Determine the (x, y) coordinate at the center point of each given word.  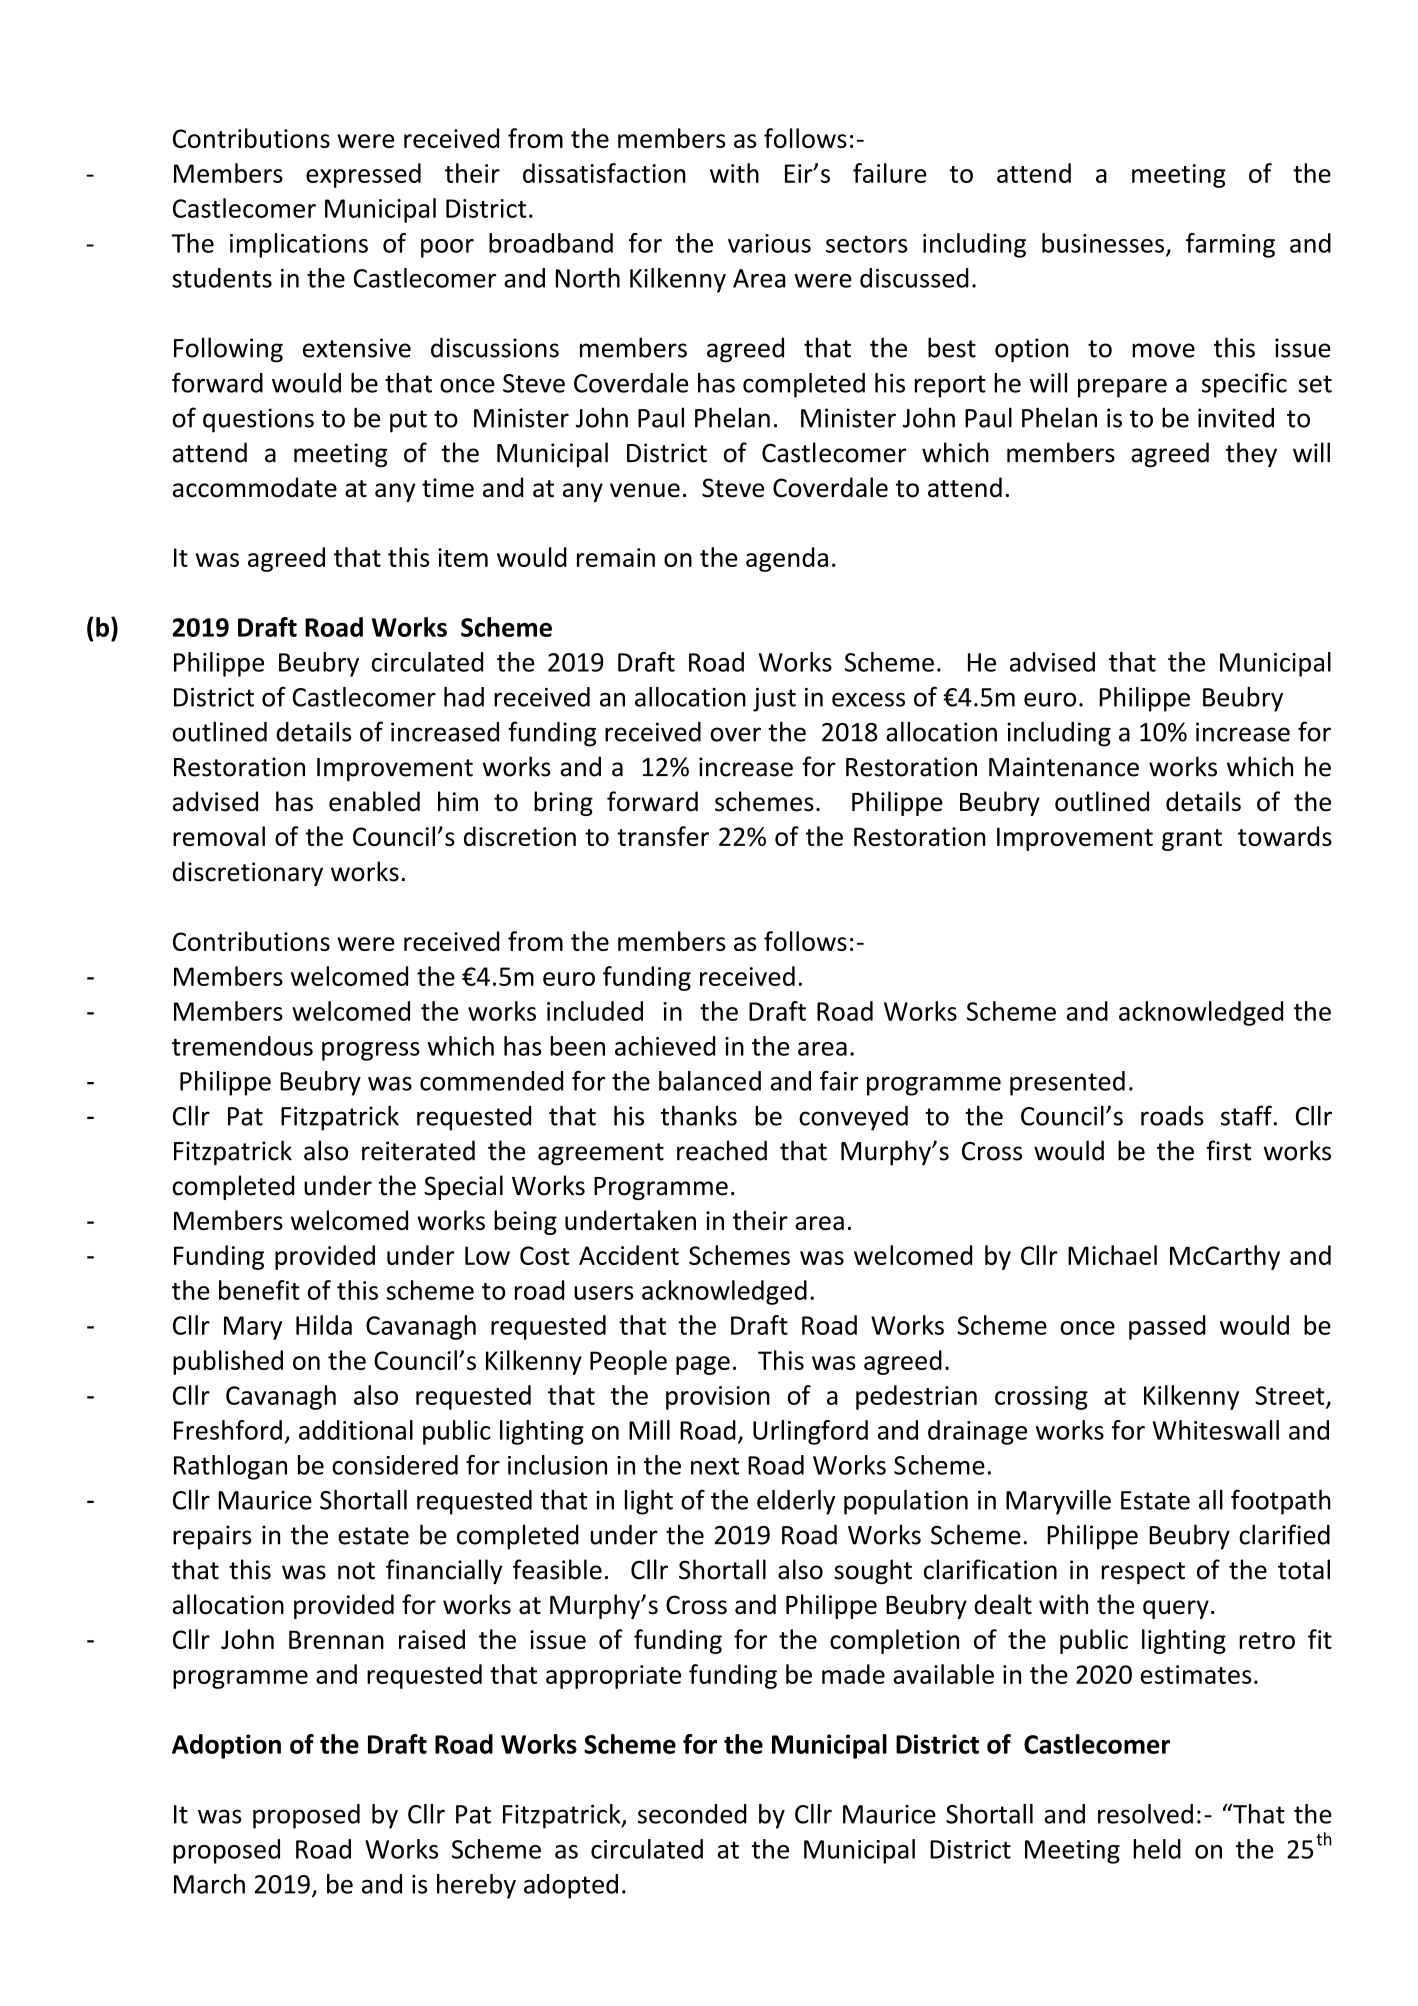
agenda (787, 559)
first (1228, 1150)
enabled (374, 801)
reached (722, 1150)
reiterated (418, 1150)
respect (1143, 1573)
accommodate (255, 487)
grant (1192, 840)
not (356, 1571)
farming (1230, 245)
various (769, 243)
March (209, 1884)
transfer (663, 836)
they (1251, 454)
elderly (796, 1502)
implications (299, 245)
